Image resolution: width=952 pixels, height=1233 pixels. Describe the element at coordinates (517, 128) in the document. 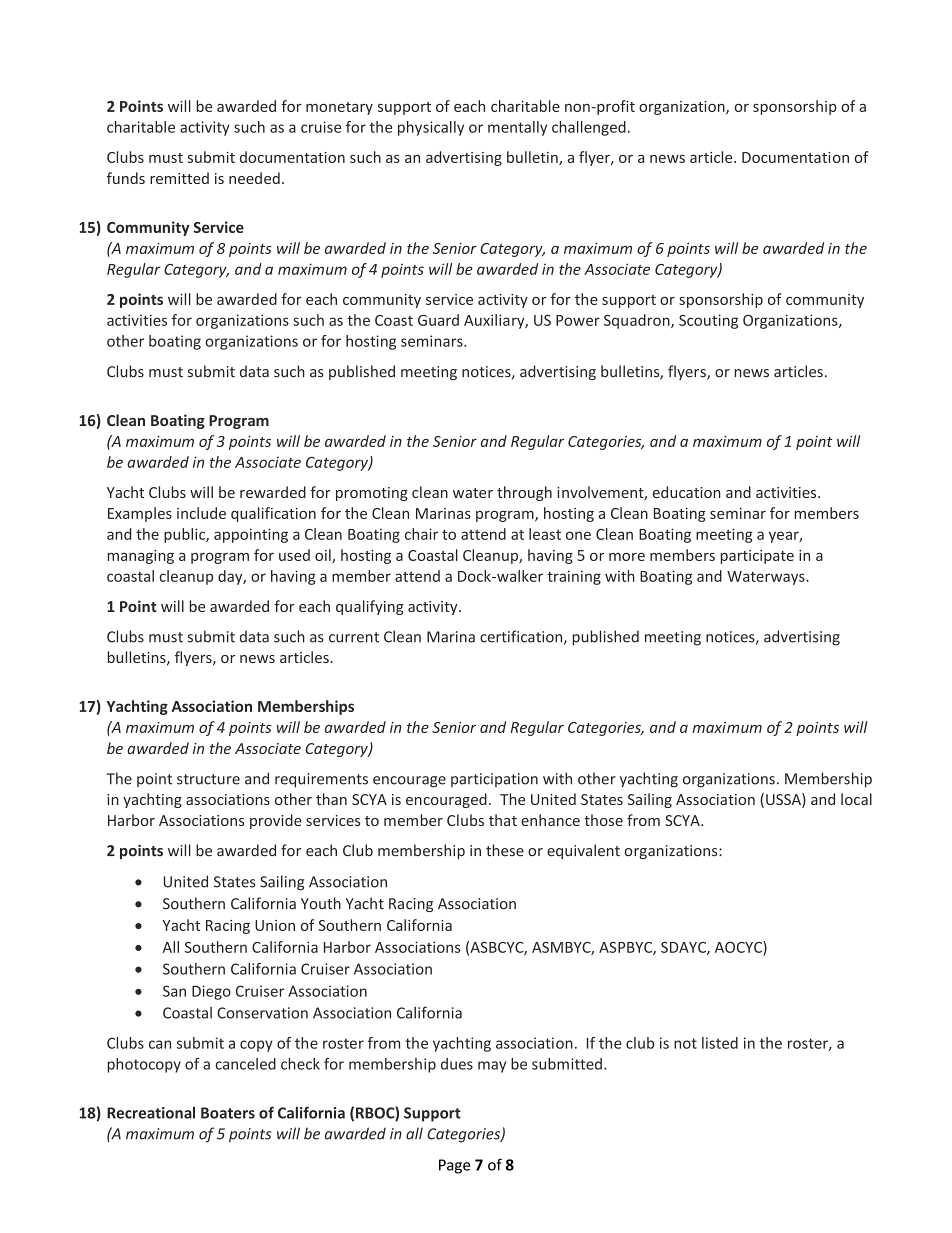

I see `mentally` at that location.
